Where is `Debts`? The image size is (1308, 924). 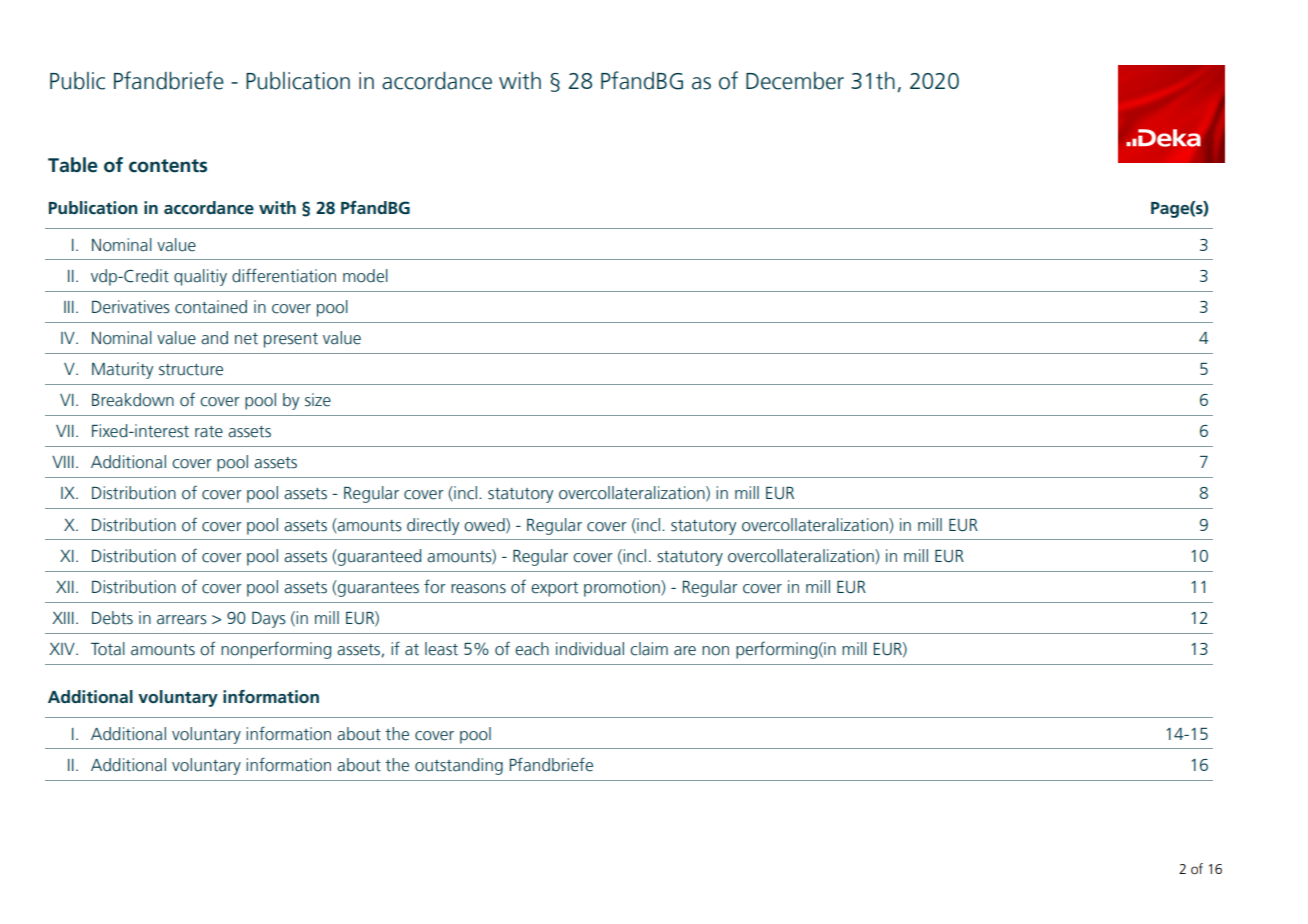
Debts is located at coordinates (112, 618).
